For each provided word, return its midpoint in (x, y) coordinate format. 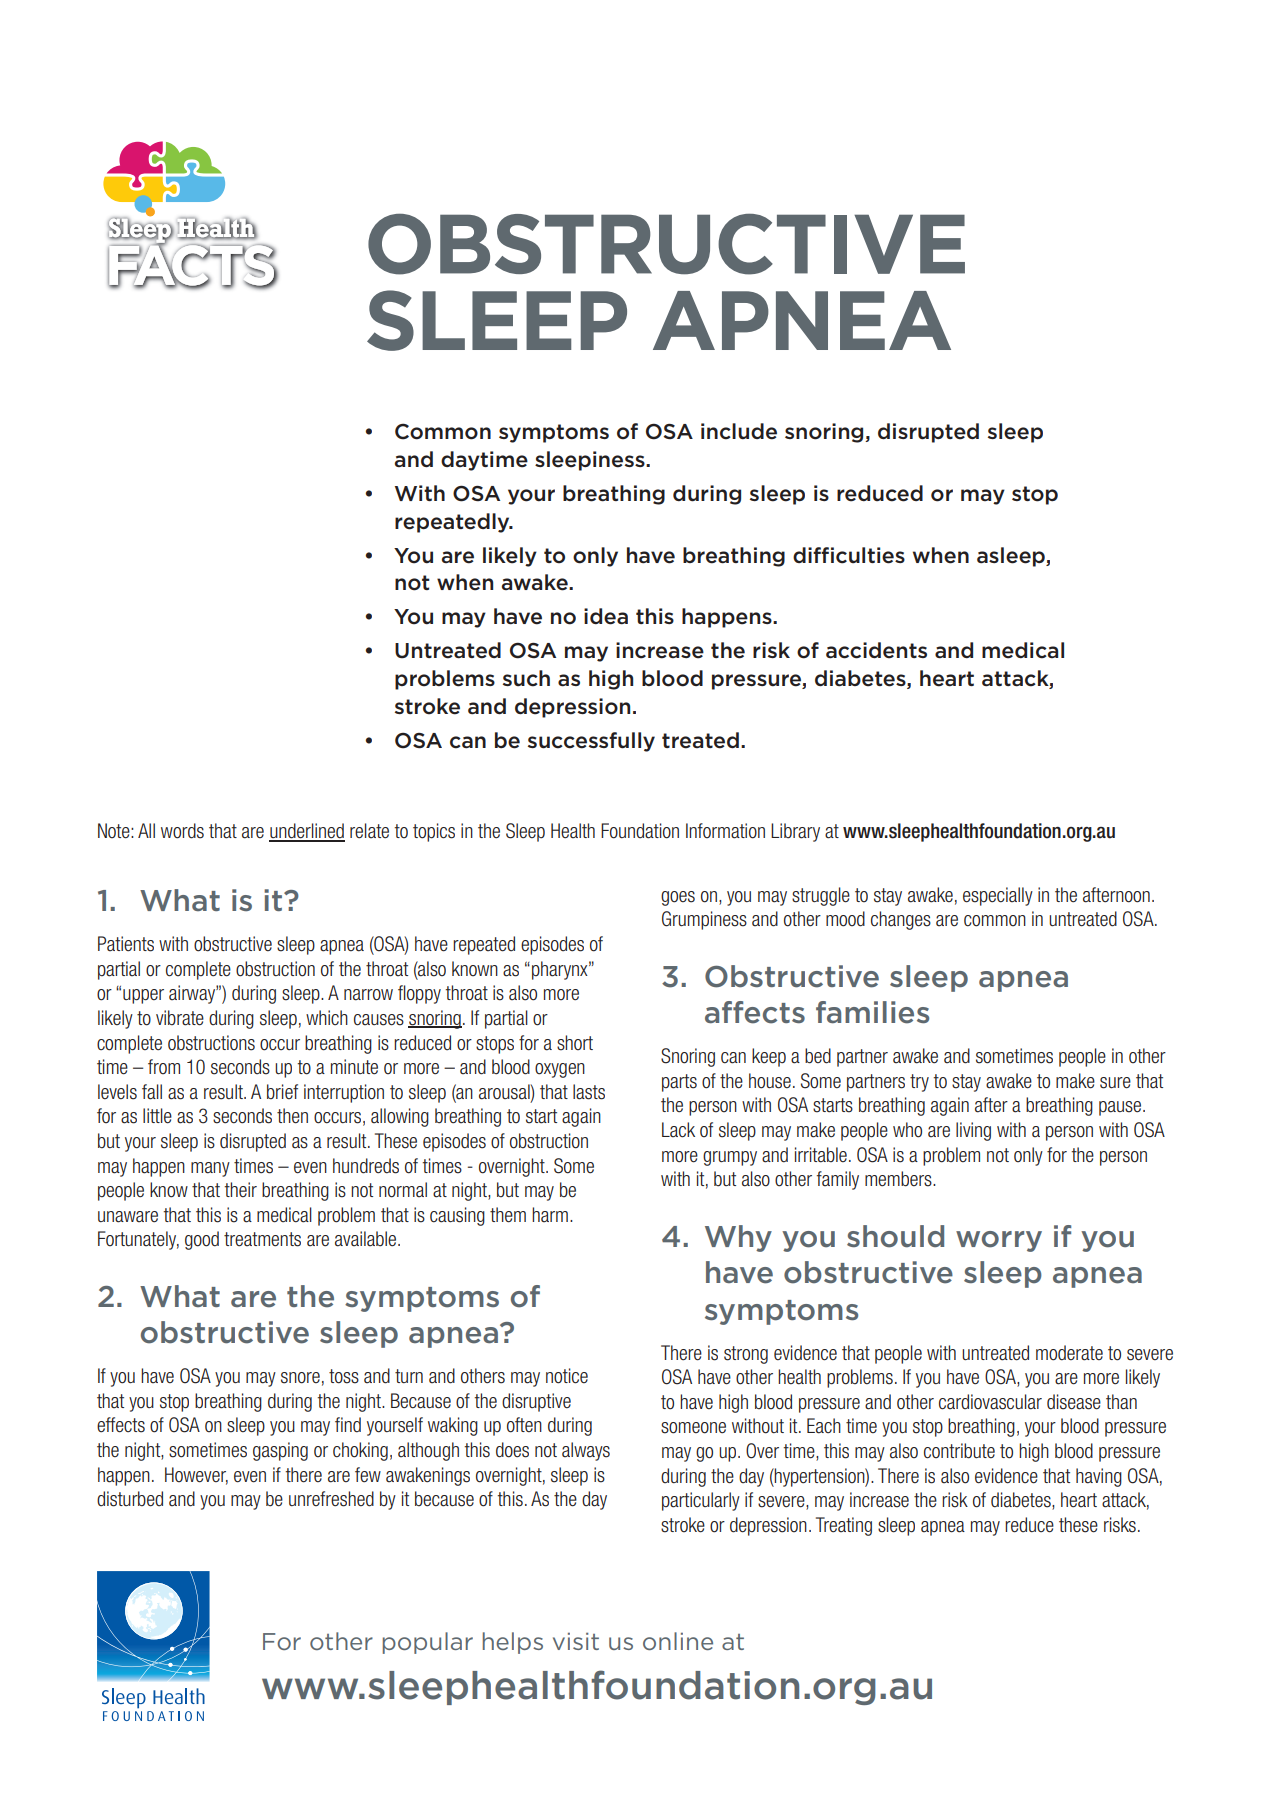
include (739, 431)
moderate (1069, 1353)
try (919, 1083)
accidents (876, 650)
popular (428, 1643)
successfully (591, 742)
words (182, 831)
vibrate (180, 1018)
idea (606, 616)
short (575, 1043)
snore (300, 1378)
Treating (844, 1526)
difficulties (849, 555)
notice (567, 1376)
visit (576, 1641)
